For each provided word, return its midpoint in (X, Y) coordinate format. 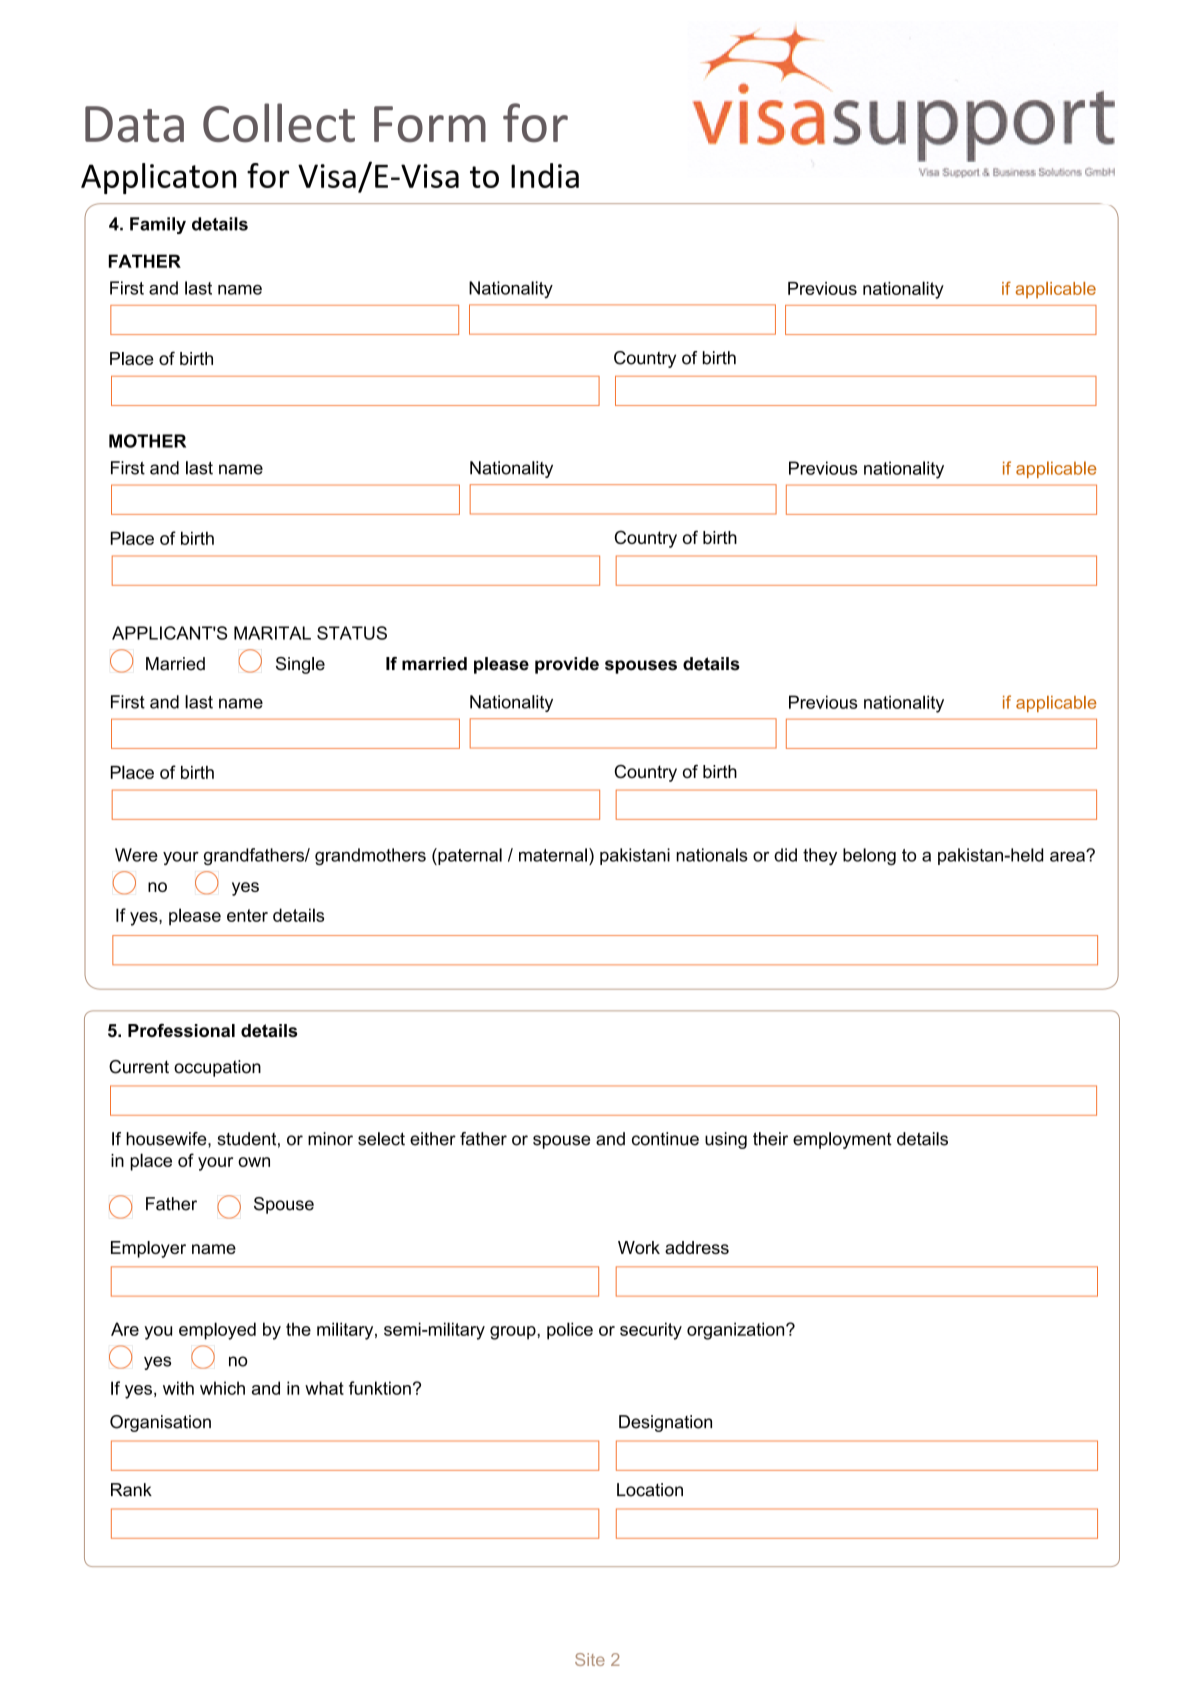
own (254, 1162)
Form (430, 124)
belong (869, 856)
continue (665, 1139)
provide (567, 665)
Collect (279, 123)
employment (842, 1140)
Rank (131, 1490)
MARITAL (272, 633)
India (545, 175)
